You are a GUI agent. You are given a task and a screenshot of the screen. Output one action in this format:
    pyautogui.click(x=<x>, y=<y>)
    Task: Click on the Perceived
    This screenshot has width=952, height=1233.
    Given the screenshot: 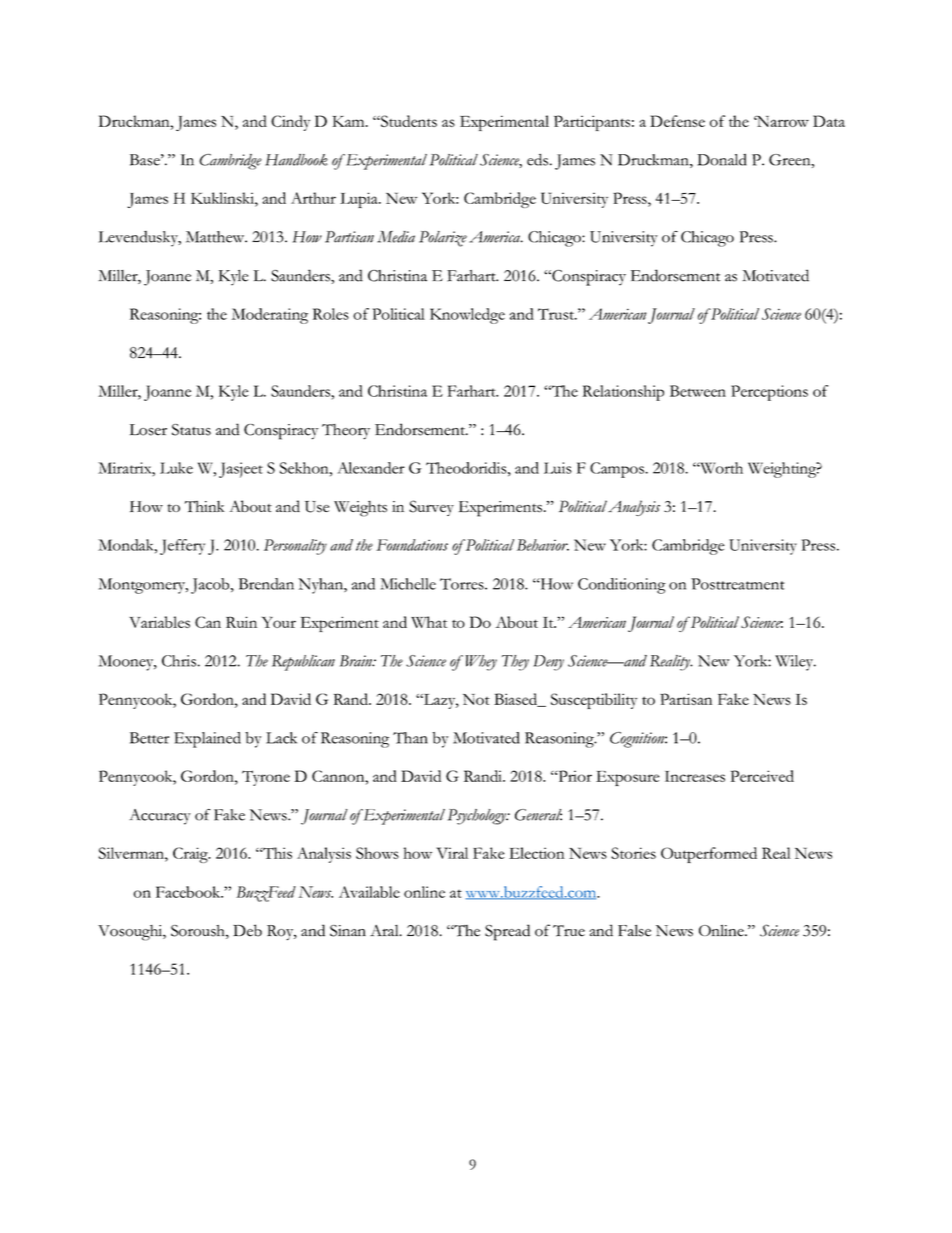 What is the action you would take?
    pyautogui.click(x=762, y=776)
